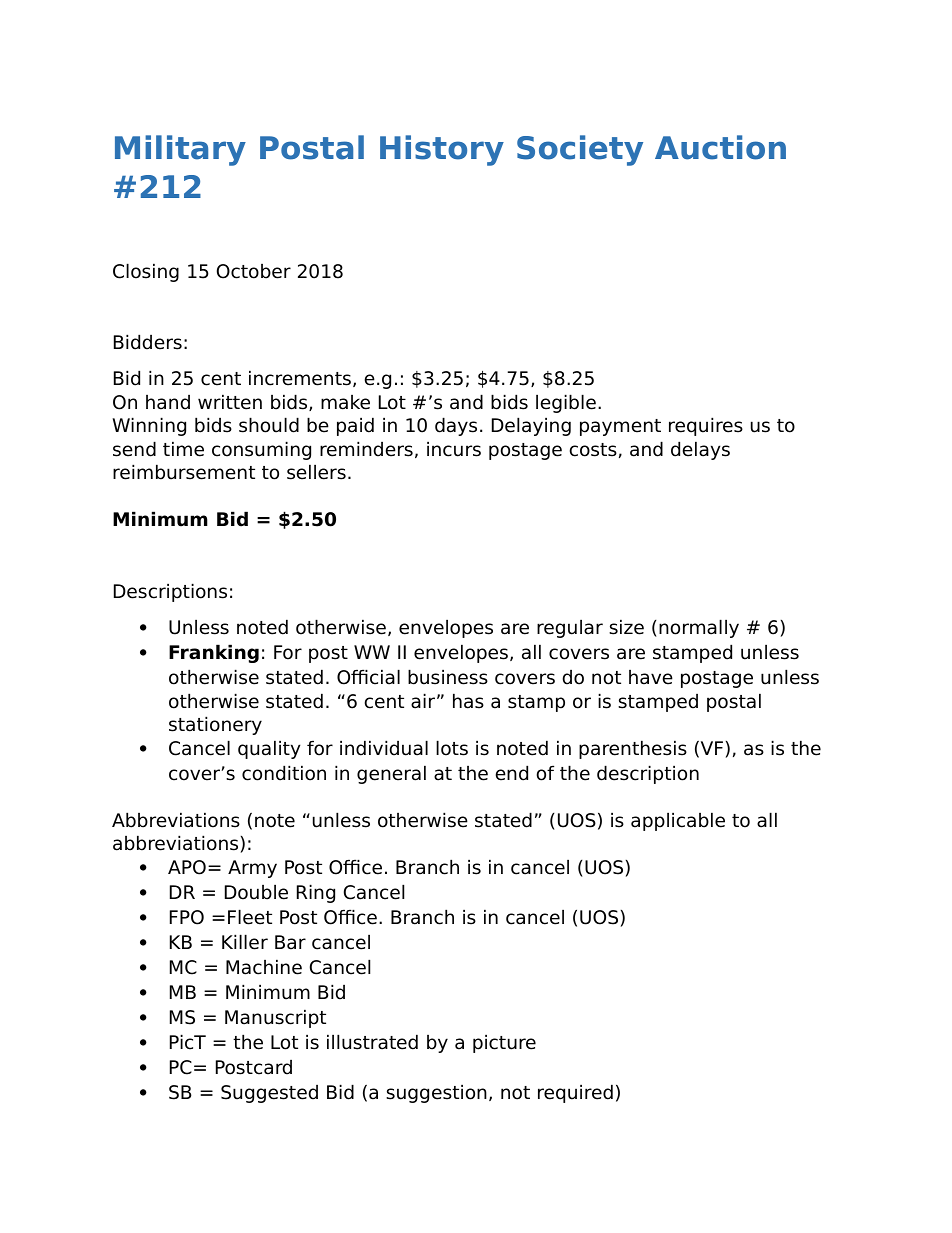  What do you see at coordinates (678, 821) in the screenshot?
I see `applicable` at bounding box center [678, 821].
